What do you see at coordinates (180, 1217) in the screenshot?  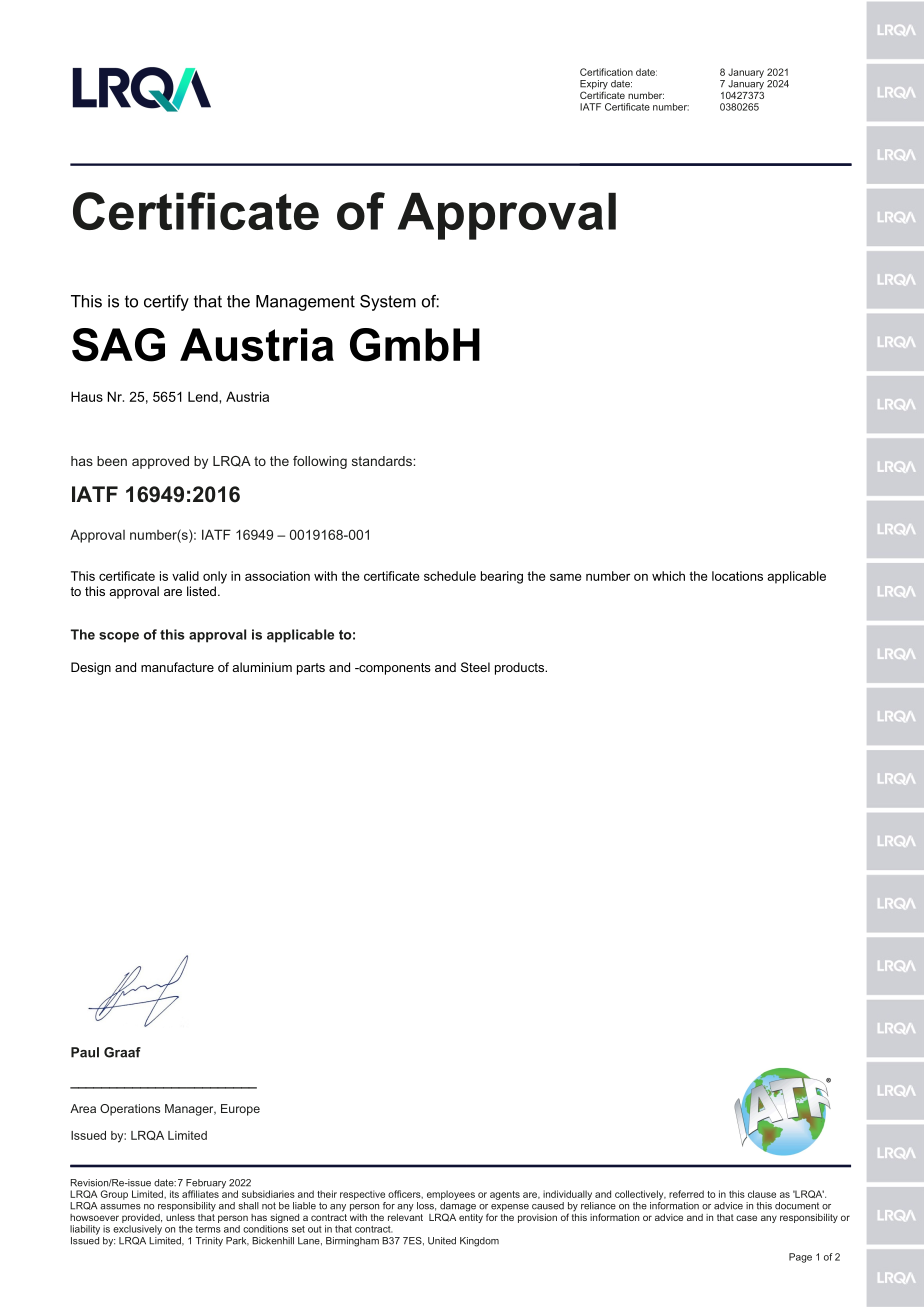 I see `unless` at bounding box center [180, 1217].
